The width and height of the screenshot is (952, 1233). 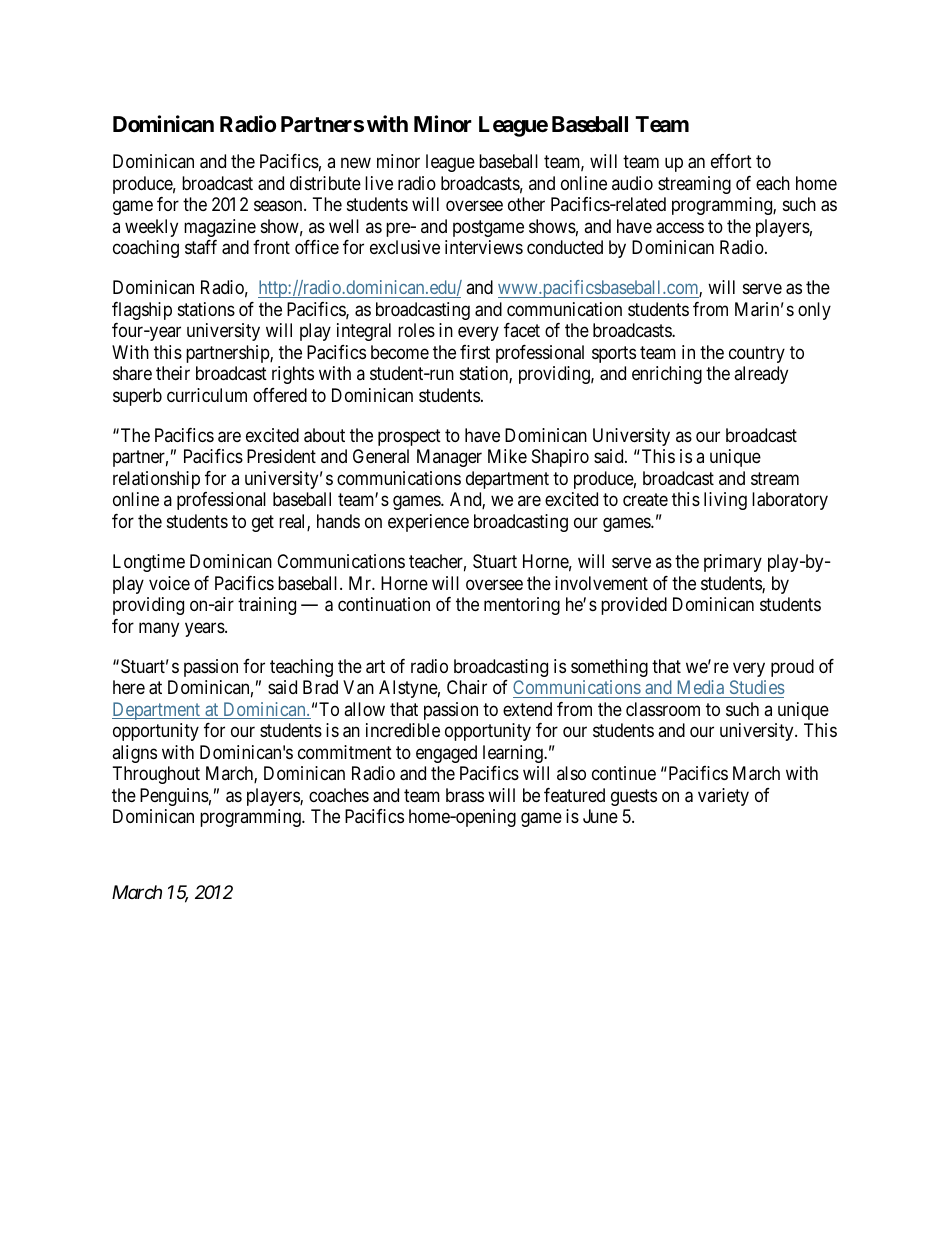 I want to click on living, so click(x=725, y=501).
